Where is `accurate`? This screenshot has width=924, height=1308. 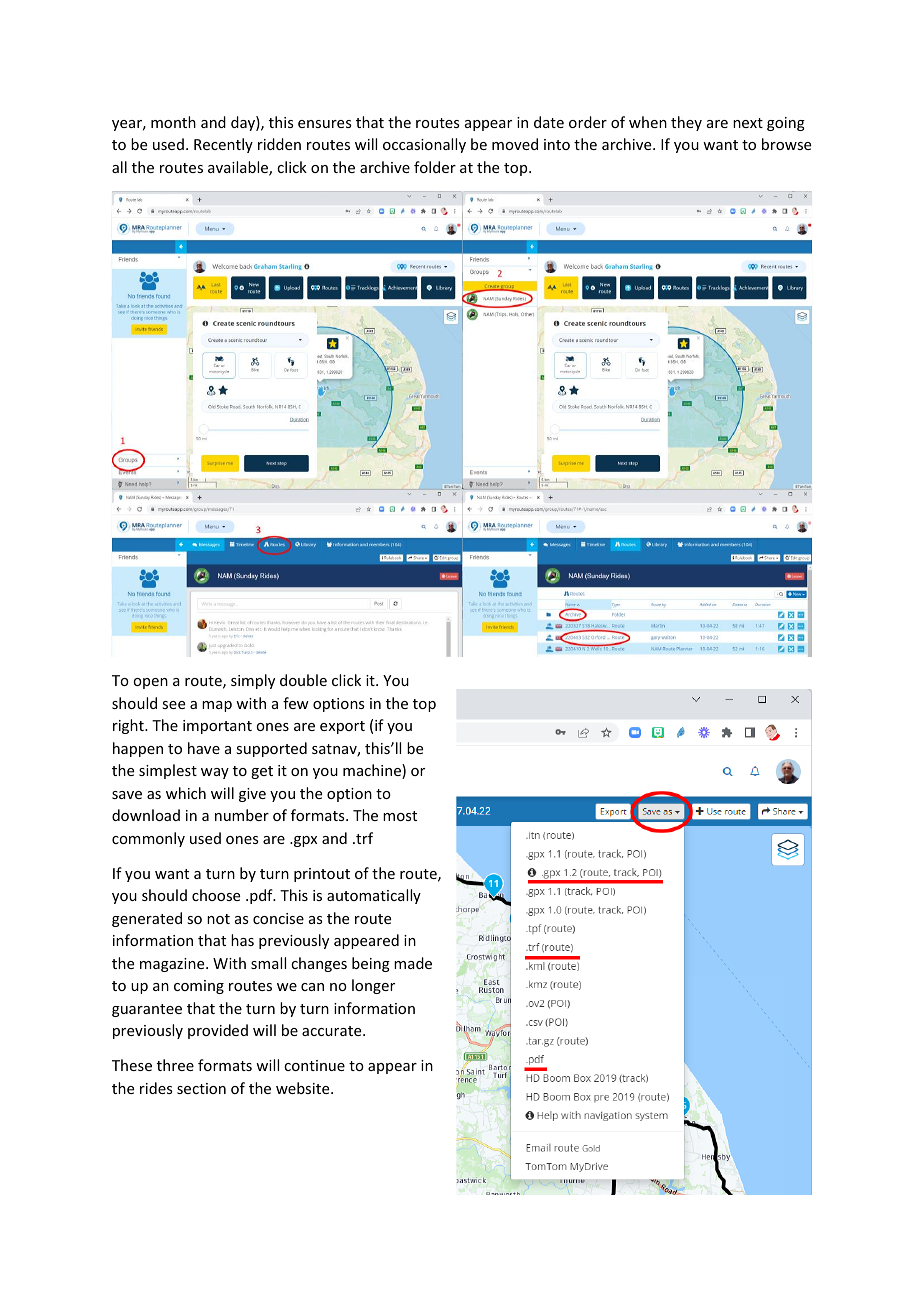
accurate is located at coordinates (333, 1031).
